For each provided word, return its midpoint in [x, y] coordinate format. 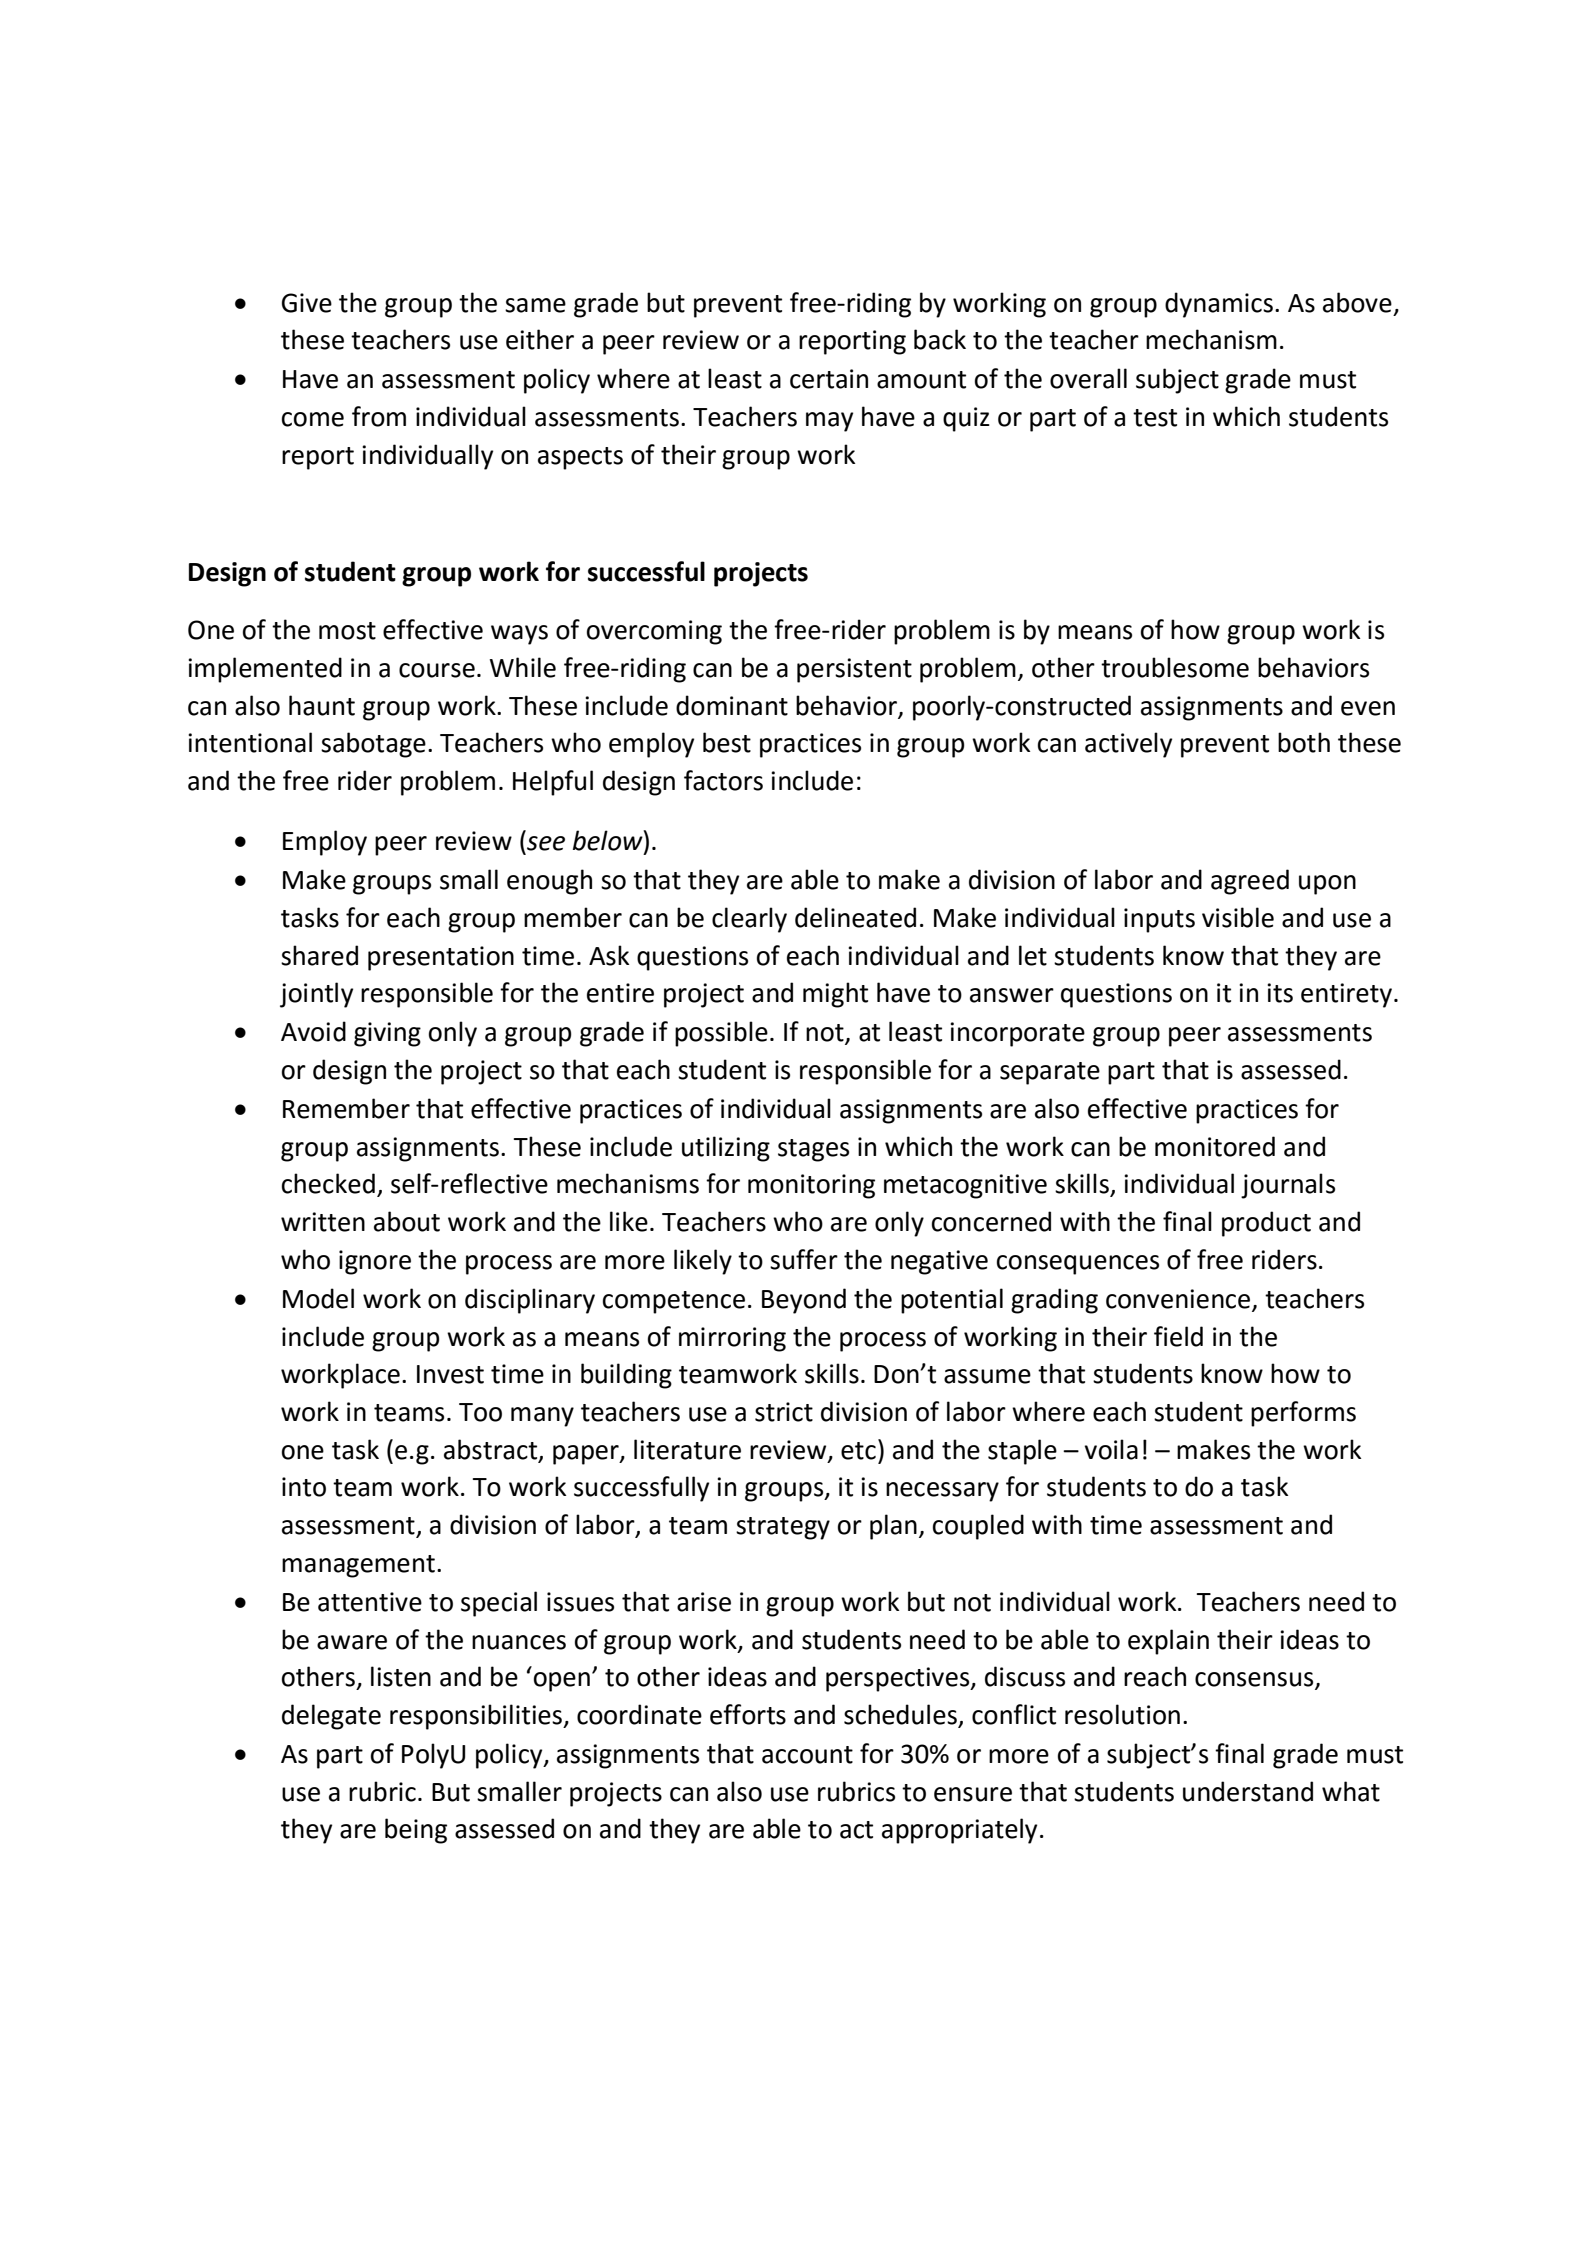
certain [829, 379]
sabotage [373, 745]
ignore [375, 1262]
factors [723, 780]
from [379, 416]
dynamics [1219, 305]
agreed [1250, 882]
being [416, 1831]
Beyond [804, 1301]
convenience [1178, 1299]
